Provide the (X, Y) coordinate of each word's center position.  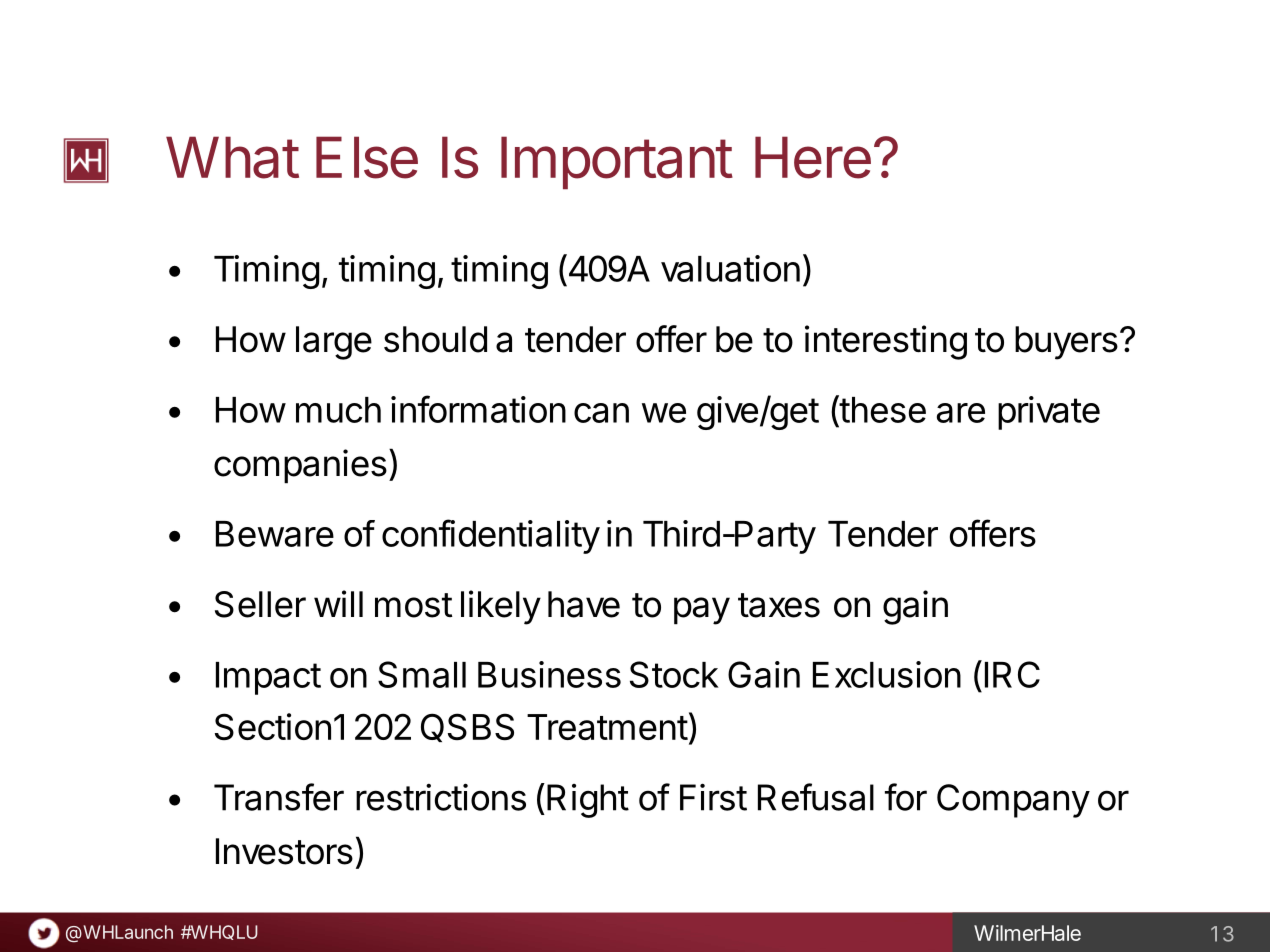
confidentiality (491, 536)
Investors (284, 851)
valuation (730, 268)
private (1049, 413)
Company (1013, 801)
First (713, 797)
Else (367, 157)
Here (813, 157)
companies (300, 466)
